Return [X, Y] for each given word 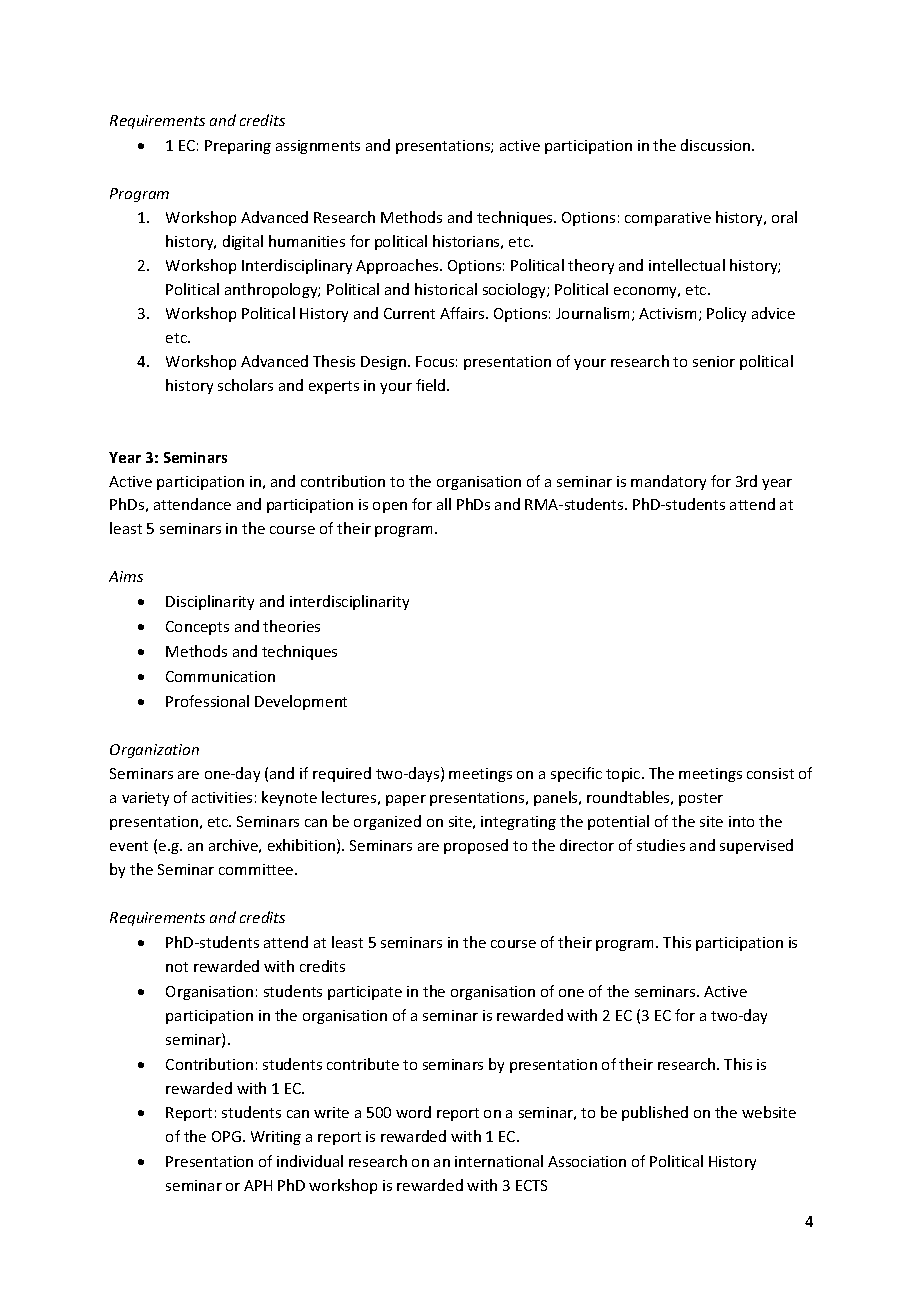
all [444, 504]
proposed [476, 846]
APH [258, 1185]
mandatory [668, 482]
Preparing [238, 147]
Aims [126, 576]
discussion [717, 145]
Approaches [398, 266]
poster [701, 799]
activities [222, 797]
